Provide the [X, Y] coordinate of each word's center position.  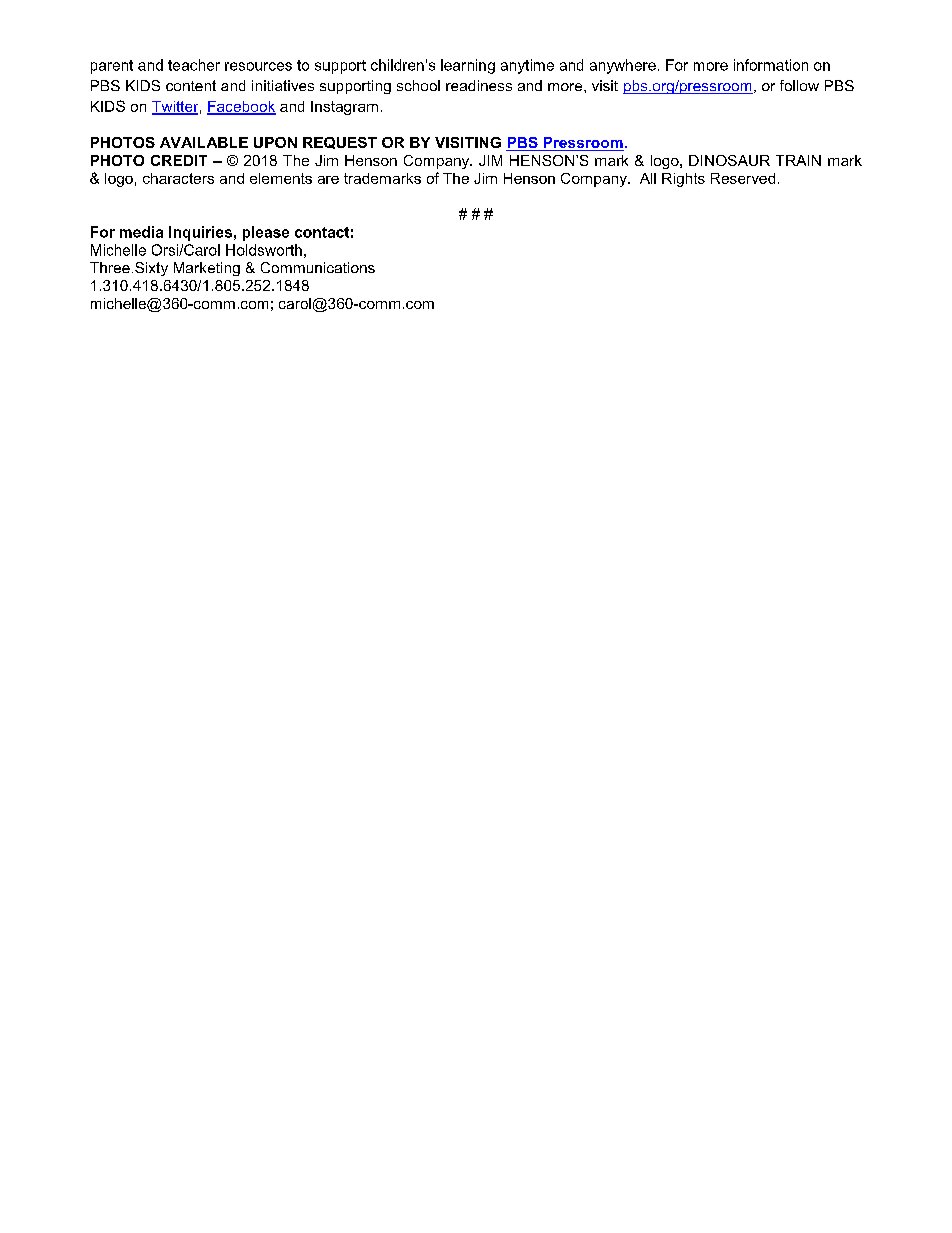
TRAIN [798, 160]
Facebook [241, 107]
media [141, 232]
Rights [683, 180]
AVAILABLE [204, 142]
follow [799, 85]
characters [178, 178]
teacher [194, 65]
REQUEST [340, 143]
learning [468, 66]
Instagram [344, 108]
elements [281, 178]
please [266, 233]
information [771, 65]
